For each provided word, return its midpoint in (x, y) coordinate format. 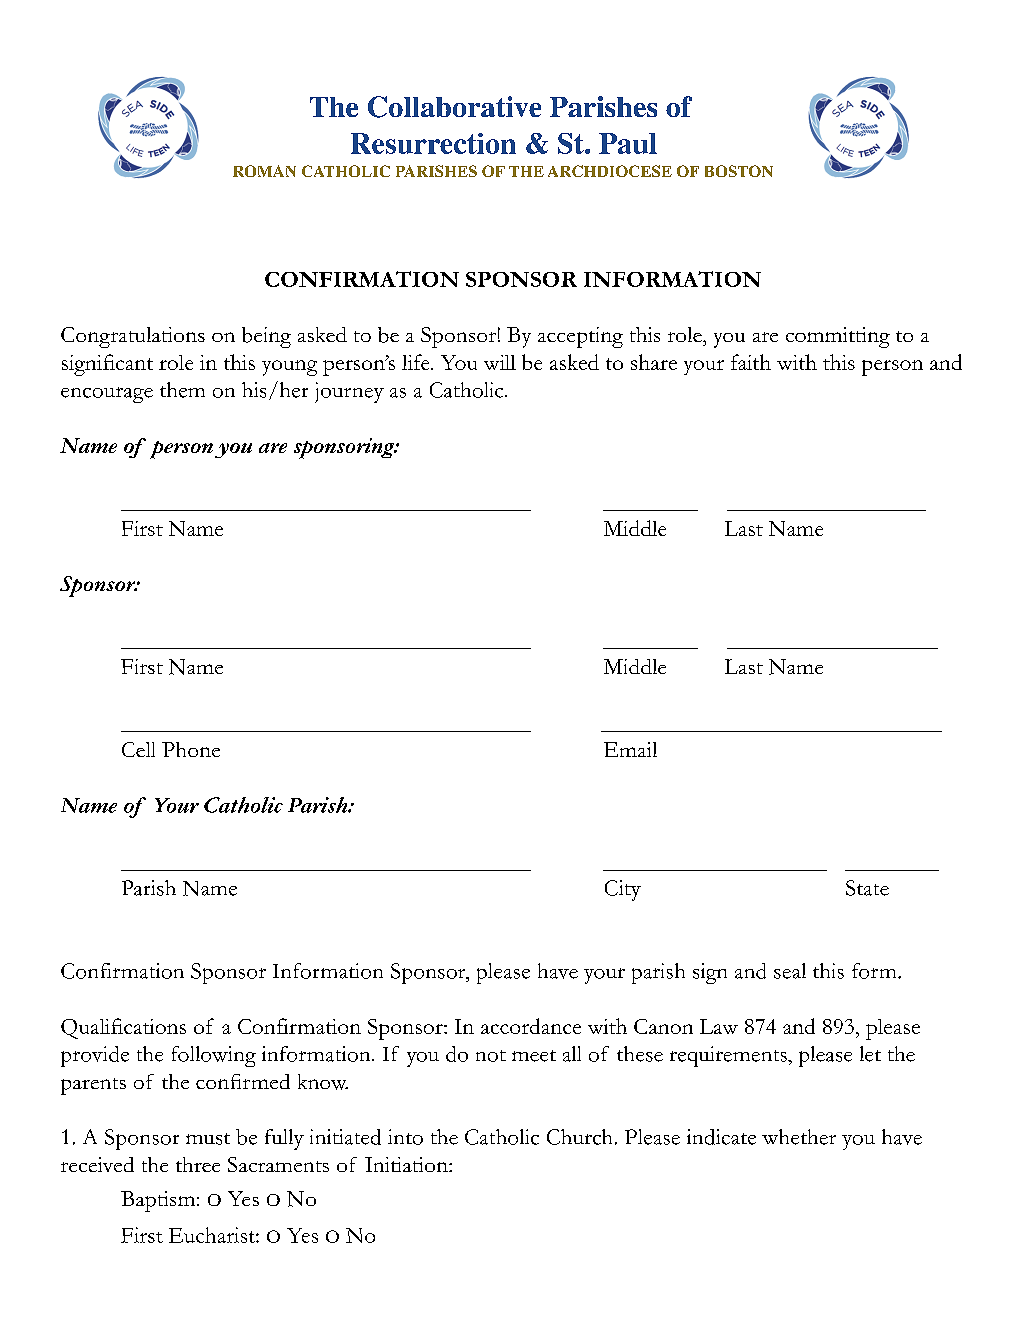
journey (349, 392)
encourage (107, 395)
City (623, 890)
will (500, 362)
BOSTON (739, 171)
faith (751, 362)
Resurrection (433, 143)
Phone (191, 749)
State (867, 888)
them (182, 390)
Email (630, 749)
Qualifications (123, 1028)
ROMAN (264, 171)
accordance (531, 1026)
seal (790, 971)
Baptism (159, 1201)
